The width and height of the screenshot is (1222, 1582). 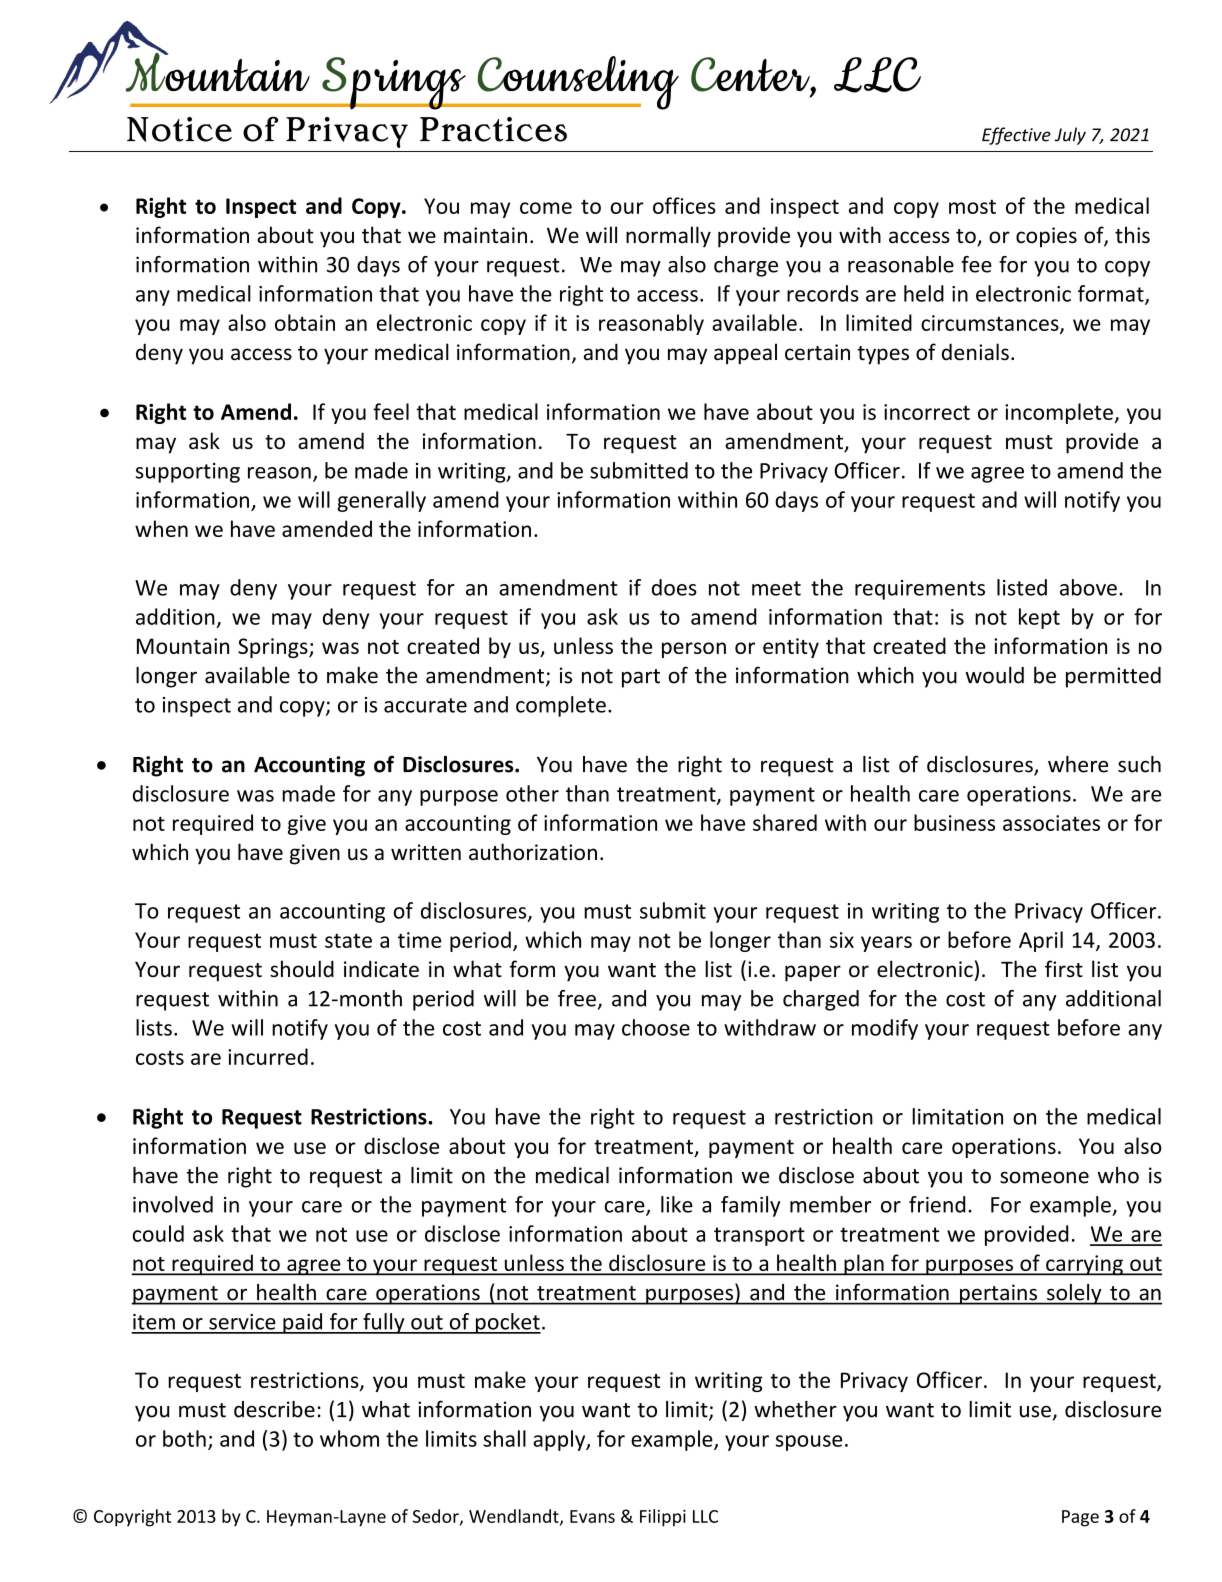 What do you see at coordinates (1016, 136) in the screenshot?
I see `Effective` at bounding box center [1016, 136].
